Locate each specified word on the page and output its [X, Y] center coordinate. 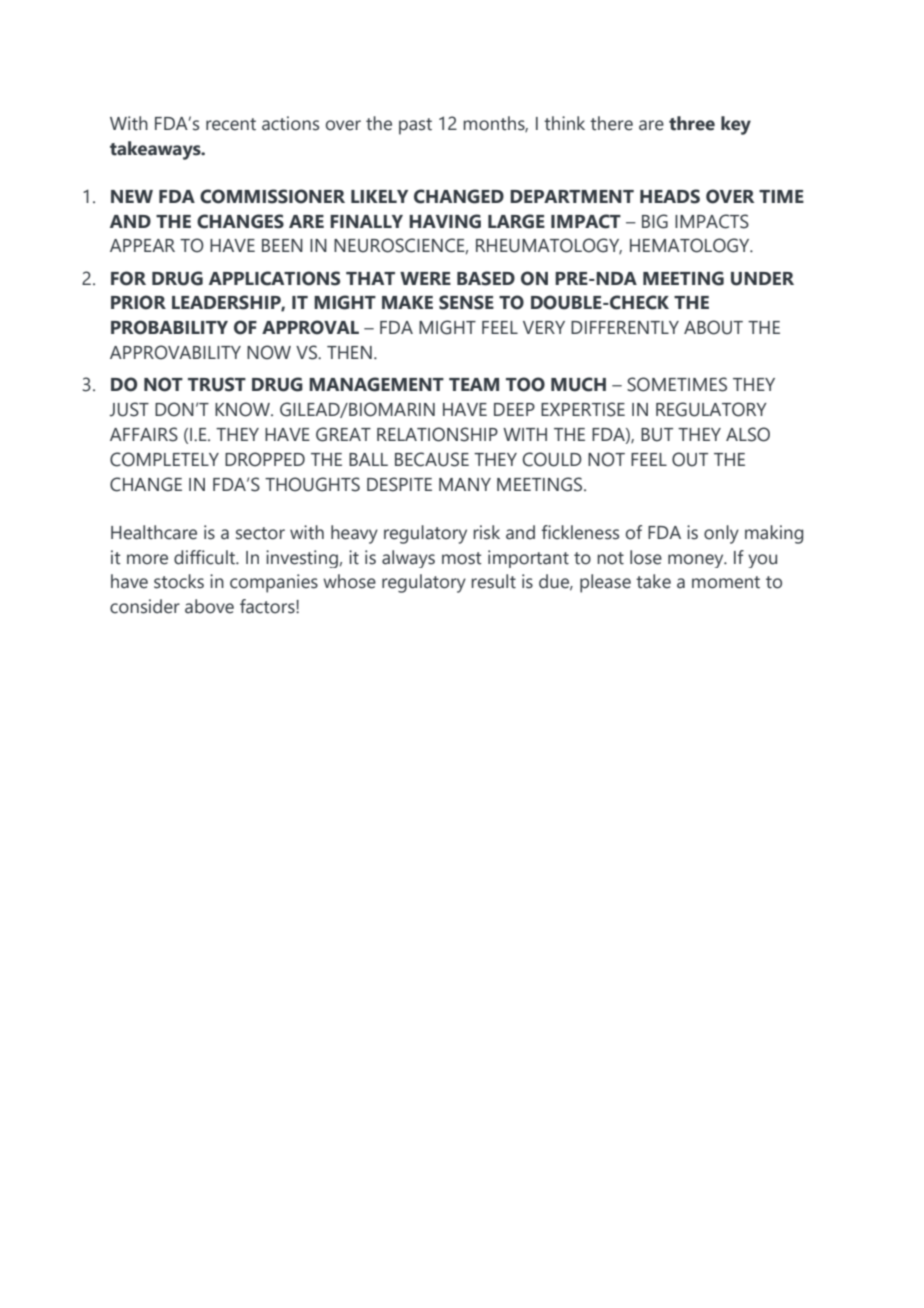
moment [726, 582]
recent [231, 124]
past [415, 126]
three [692, 123]
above [209, 606]
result [493, 581]
